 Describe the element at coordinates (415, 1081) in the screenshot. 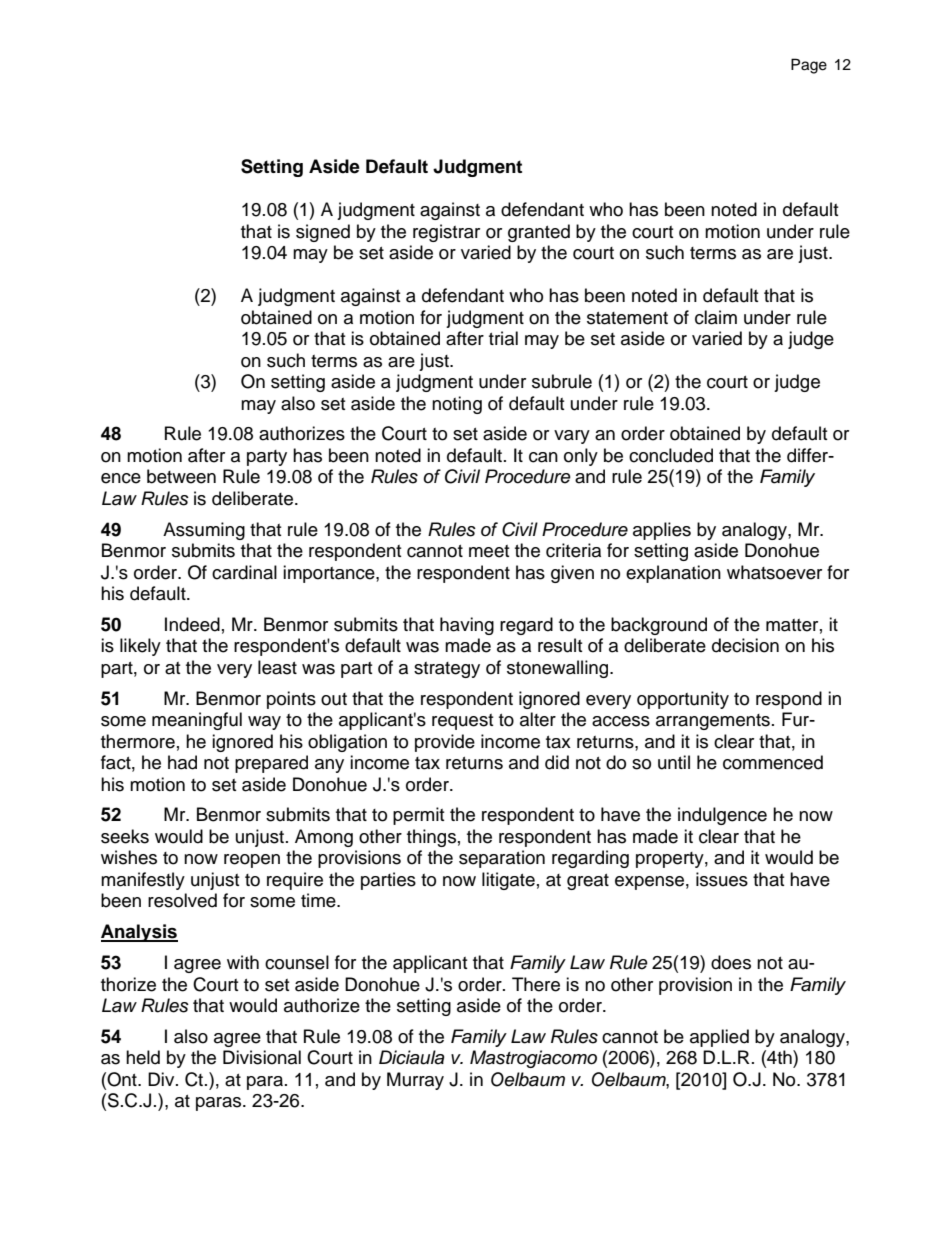

I see `Murray` at that location.
